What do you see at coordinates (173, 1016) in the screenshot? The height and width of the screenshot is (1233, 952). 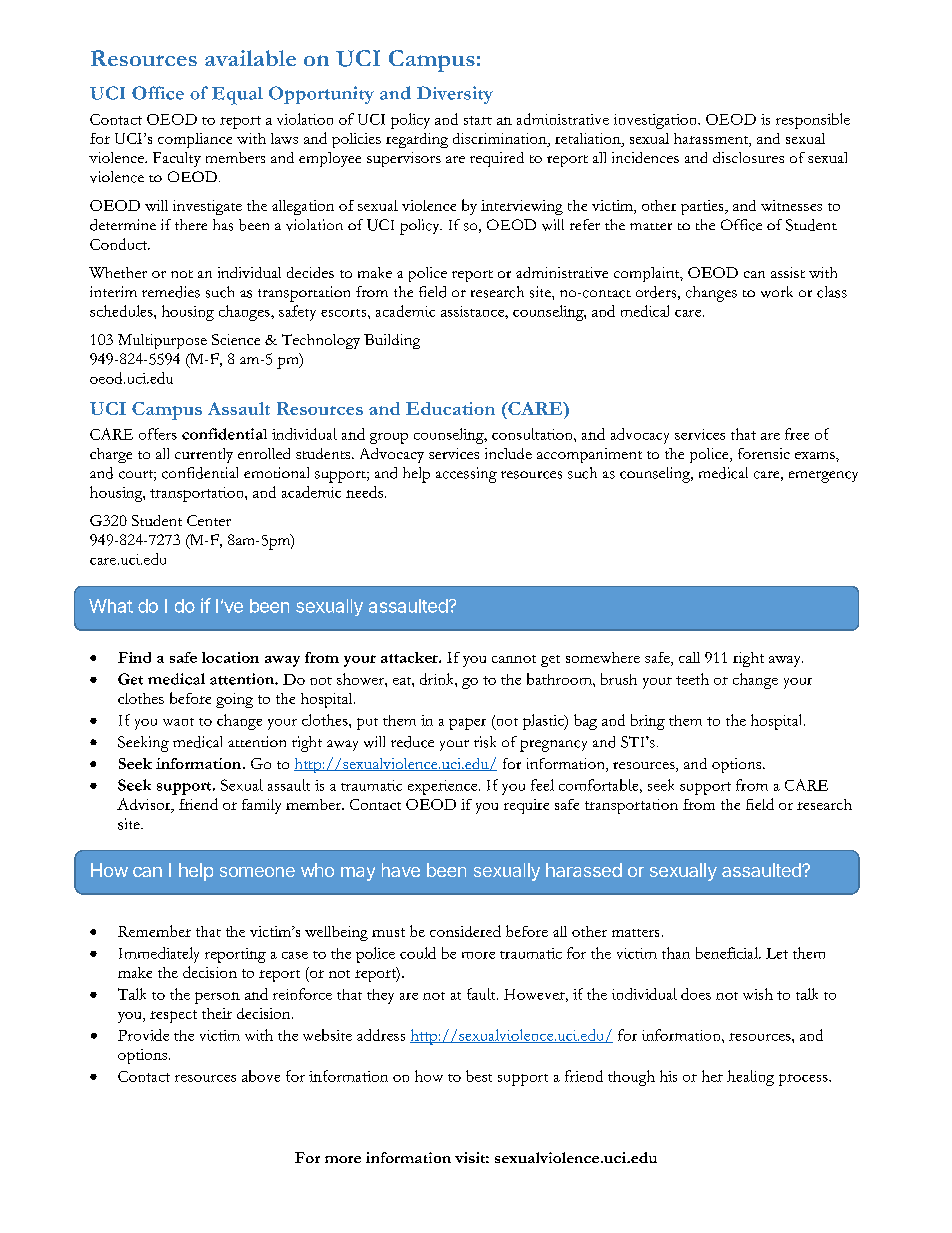 I see `respect` at bounding box center [173, 1016].
